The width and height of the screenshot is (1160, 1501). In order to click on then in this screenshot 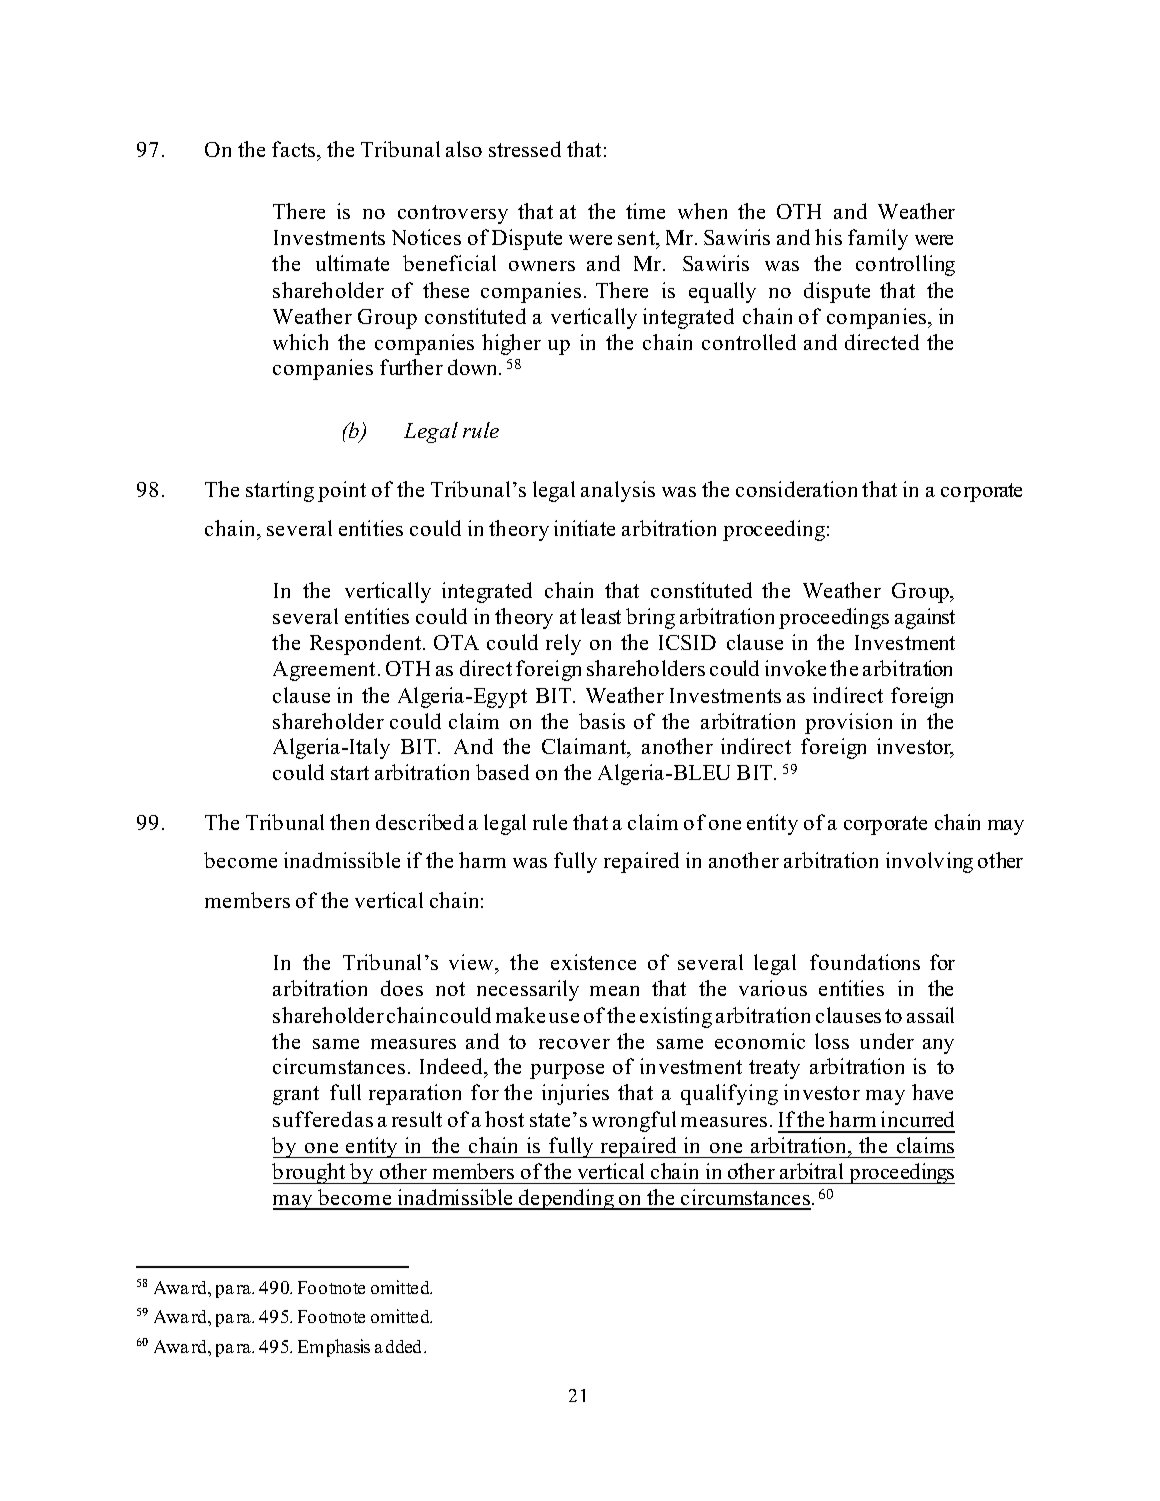, I will do `click(349, 822)`.
